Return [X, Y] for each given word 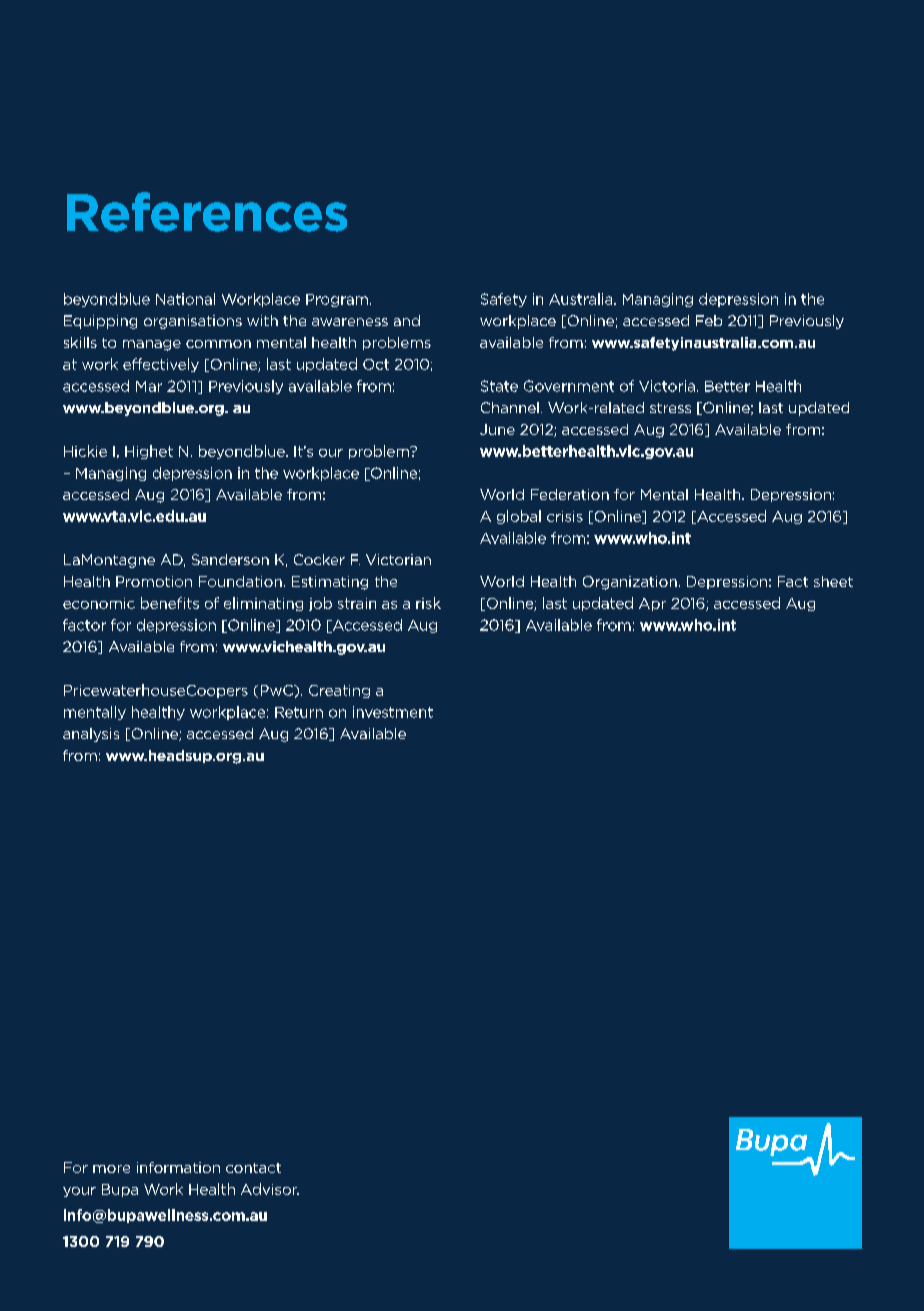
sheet [833, 581]
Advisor [270, 1189]
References [207, 212]
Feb [709, 320]
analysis [91, 735]
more [111, 1169]
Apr [652, 604]
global [519, 517]
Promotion [154, 581]
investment [393, 712]
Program [337, 300]
